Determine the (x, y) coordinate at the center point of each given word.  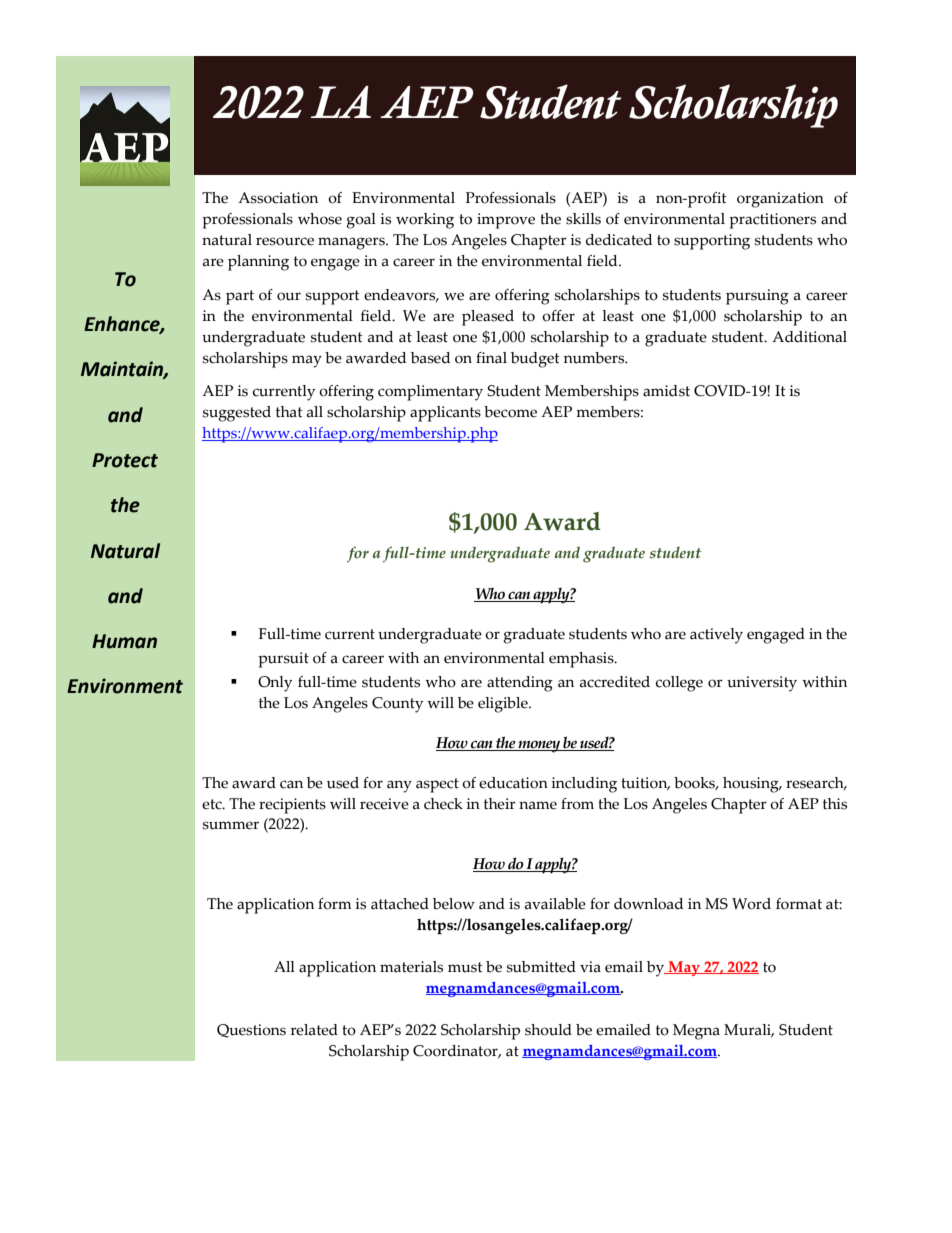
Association (278, 198)
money (539, 746)
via (590, 967)
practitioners (772, 221)
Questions (251, 1031)
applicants (445, 414)
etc (213, 804)
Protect (125, 460)
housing (752, 785)
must (465, 967)
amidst (666, 391)
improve (506, 221)
